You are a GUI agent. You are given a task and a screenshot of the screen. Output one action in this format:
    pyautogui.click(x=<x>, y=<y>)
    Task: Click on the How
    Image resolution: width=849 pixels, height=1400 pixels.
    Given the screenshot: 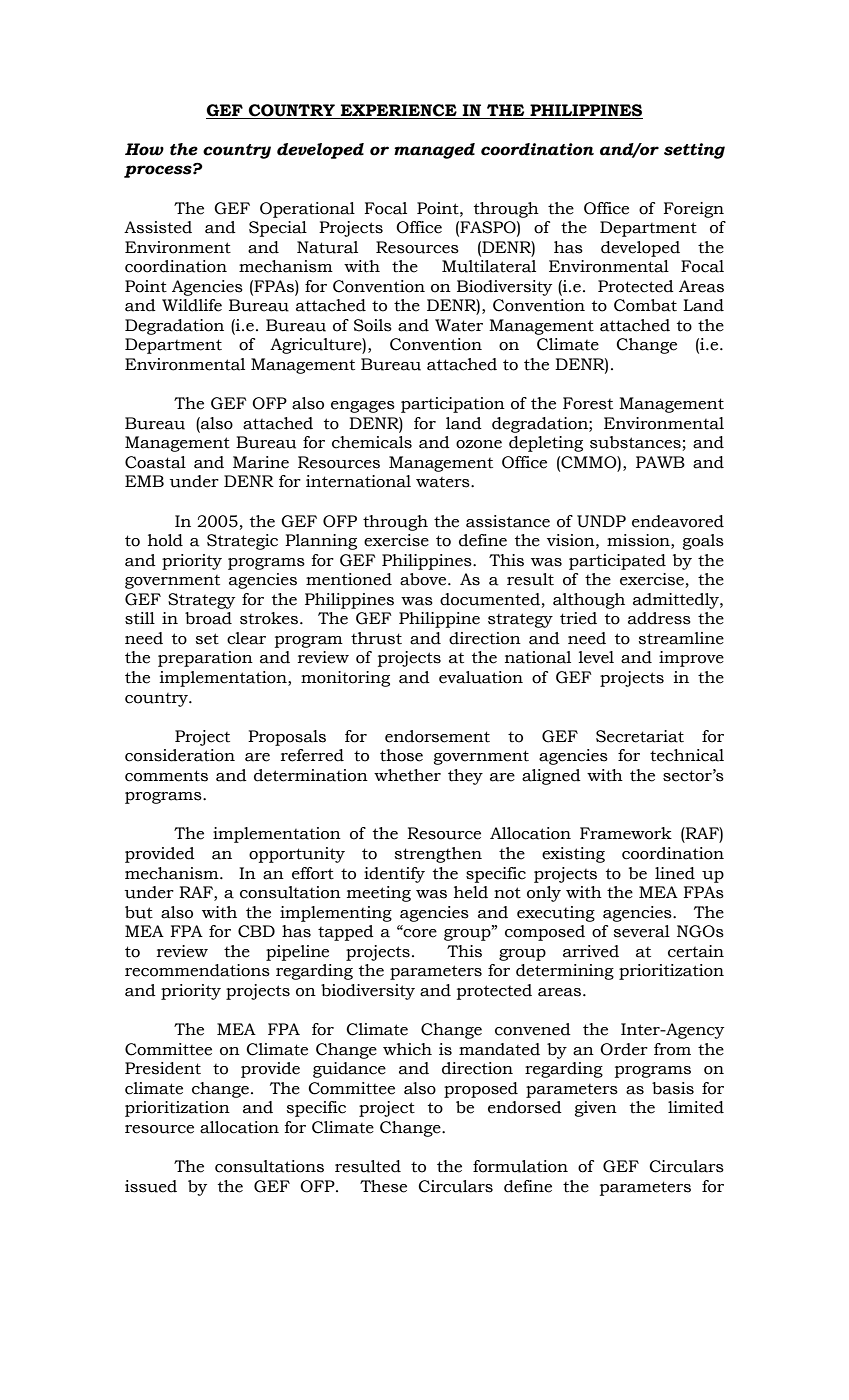 What is the action you would take?
    pyautogui.click(x=144, y=149)
